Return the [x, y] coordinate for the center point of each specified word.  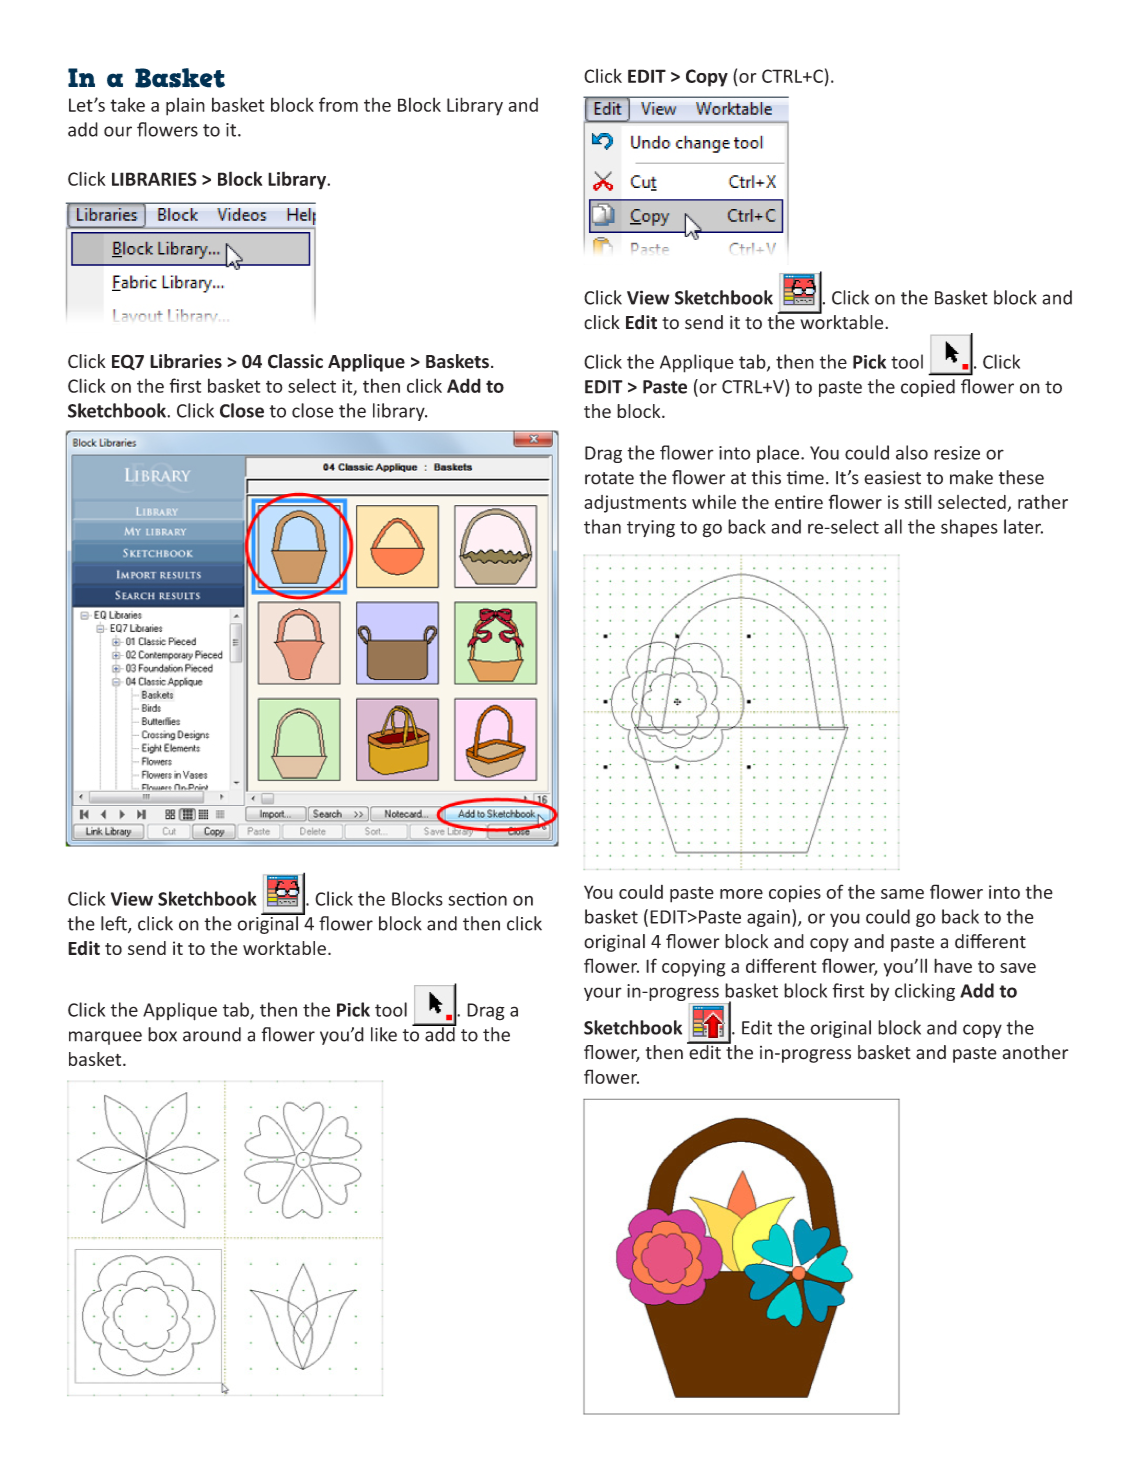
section [477, 899]
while [714, 501]
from [338, 104]
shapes [969, 528]
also [912, 452]
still [918, 501]
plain [185, 106]
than [602, 526]
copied [928, 388]
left [115, 924]
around [212, 1034]
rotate [609, 478]
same [902, 894]
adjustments [635, 504]
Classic [295, 361]
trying [651, 529]
